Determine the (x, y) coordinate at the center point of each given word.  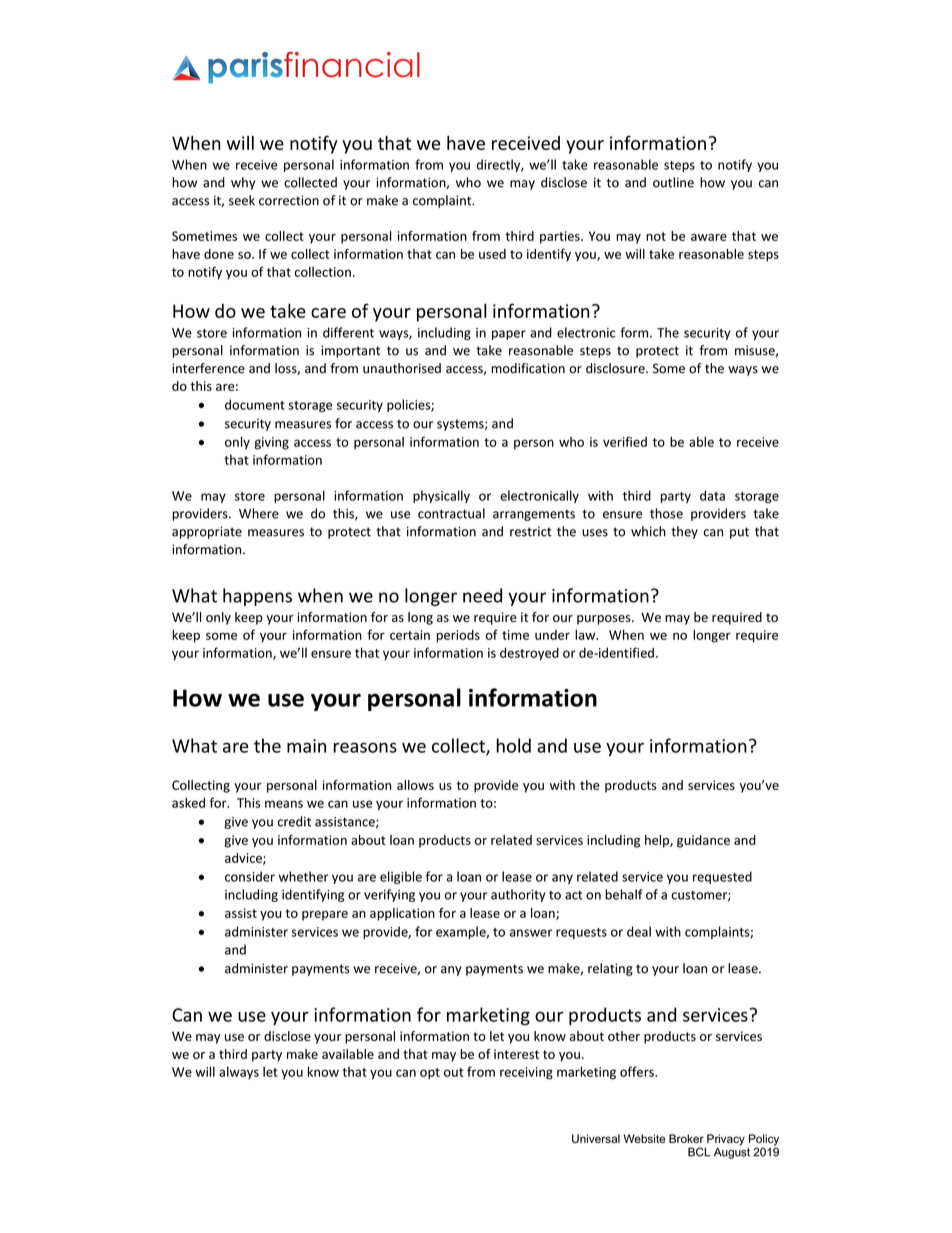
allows (415, 785)
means (284, 804)
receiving (526, 1073)
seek (242, 200)
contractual (451, 513)
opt (430, 1073)
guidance (703, 841)
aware (709, 237)
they (684, 532)
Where (259, 513)
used (492, 254)
